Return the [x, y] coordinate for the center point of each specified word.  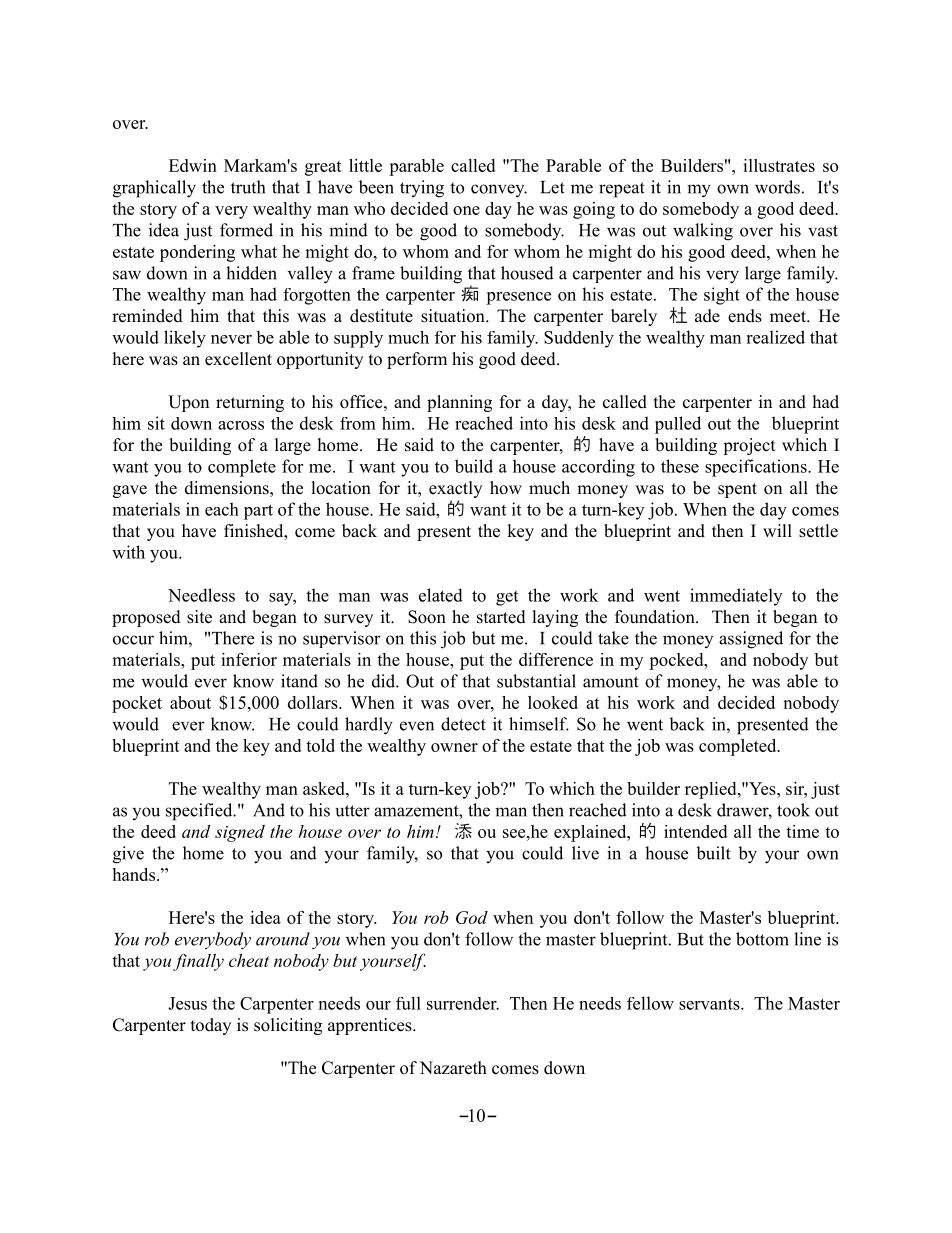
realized [775, 337]
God [472, 917]
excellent [238, 359]
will [777, 530]
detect [463, 724]
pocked [677, 661]
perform [417, 360]
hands [133, 874]
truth [248, 187]
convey [499, 190]
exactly [455, 489]
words [777, 187]
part [258, 512]
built [713, 853]
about [190, 702]
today [211, 1026]
